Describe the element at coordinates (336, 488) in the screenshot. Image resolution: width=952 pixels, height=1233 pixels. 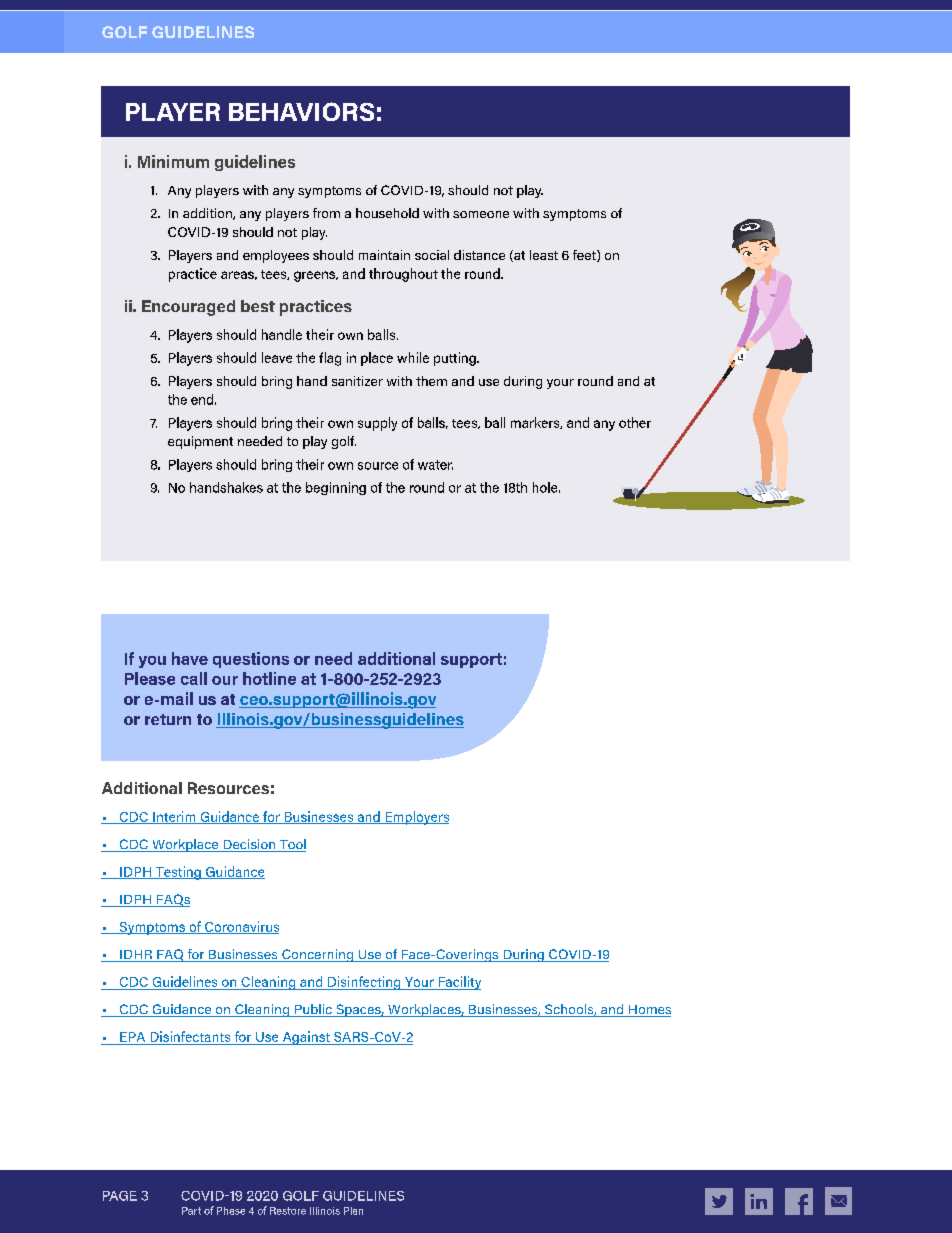
I see `beginning` at that location.
